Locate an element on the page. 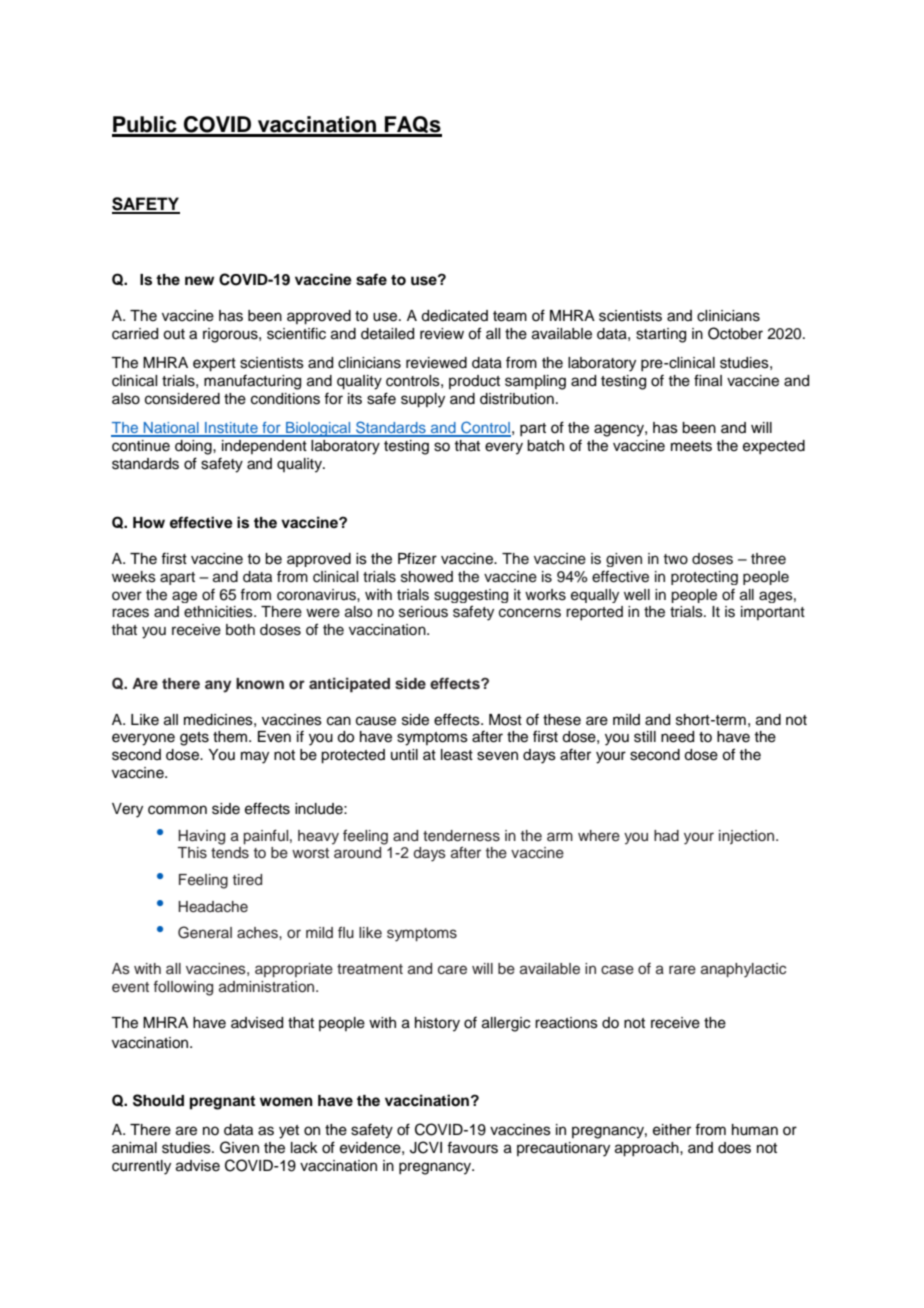 The image size is (924, 1308). new is located at coordinates (199, 280).
